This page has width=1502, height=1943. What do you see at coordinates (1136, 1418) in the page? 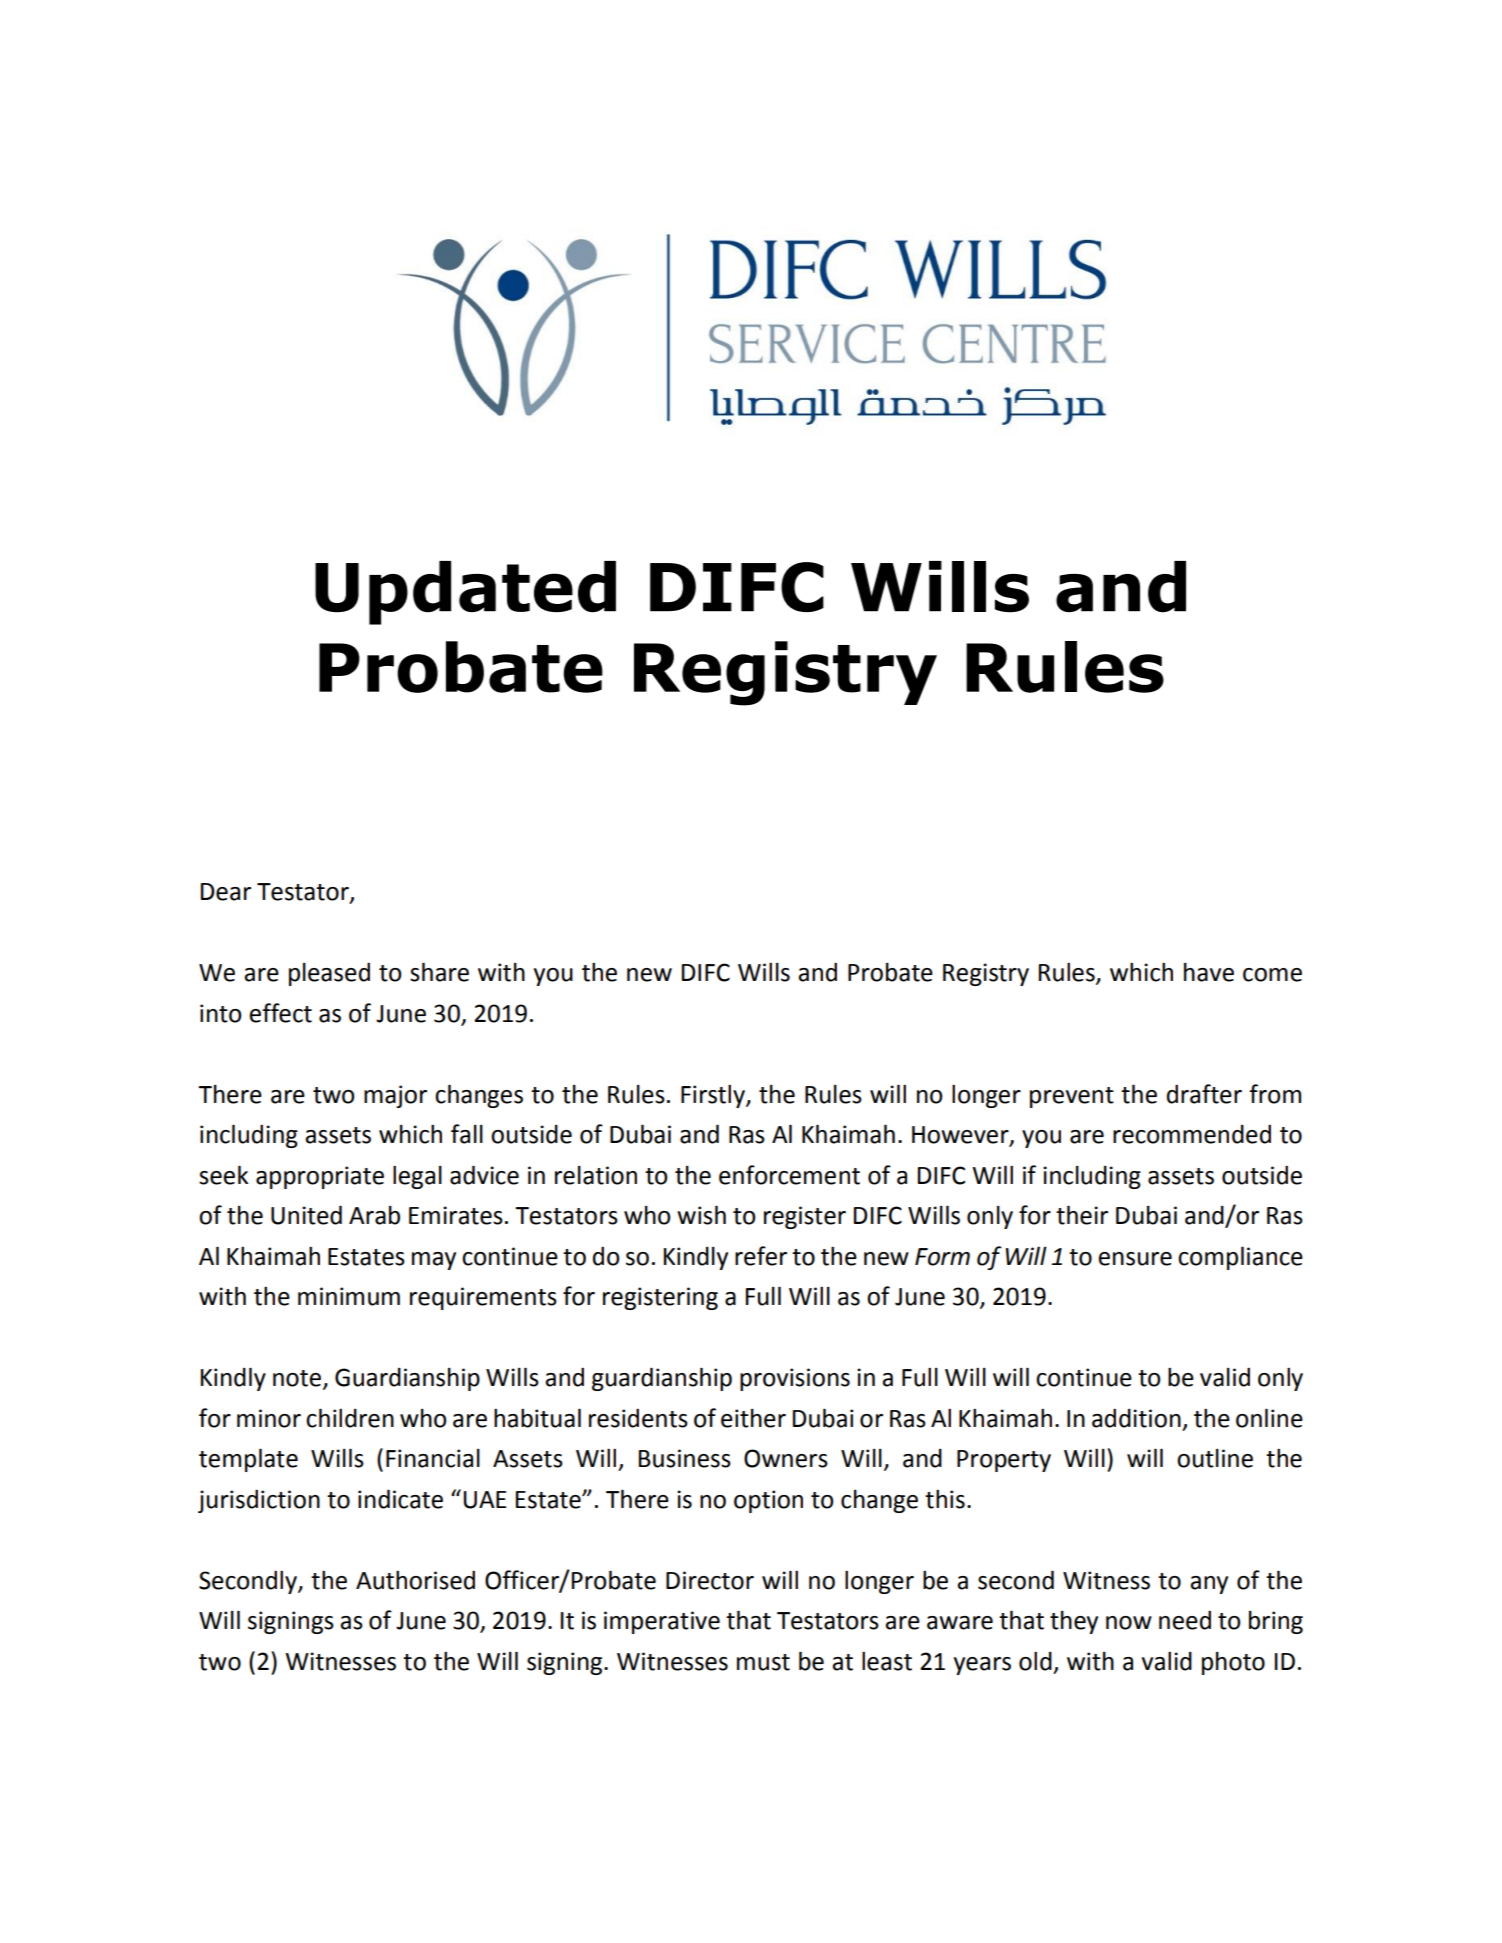
I see `addition` at bounding box center [1136, 1418].
